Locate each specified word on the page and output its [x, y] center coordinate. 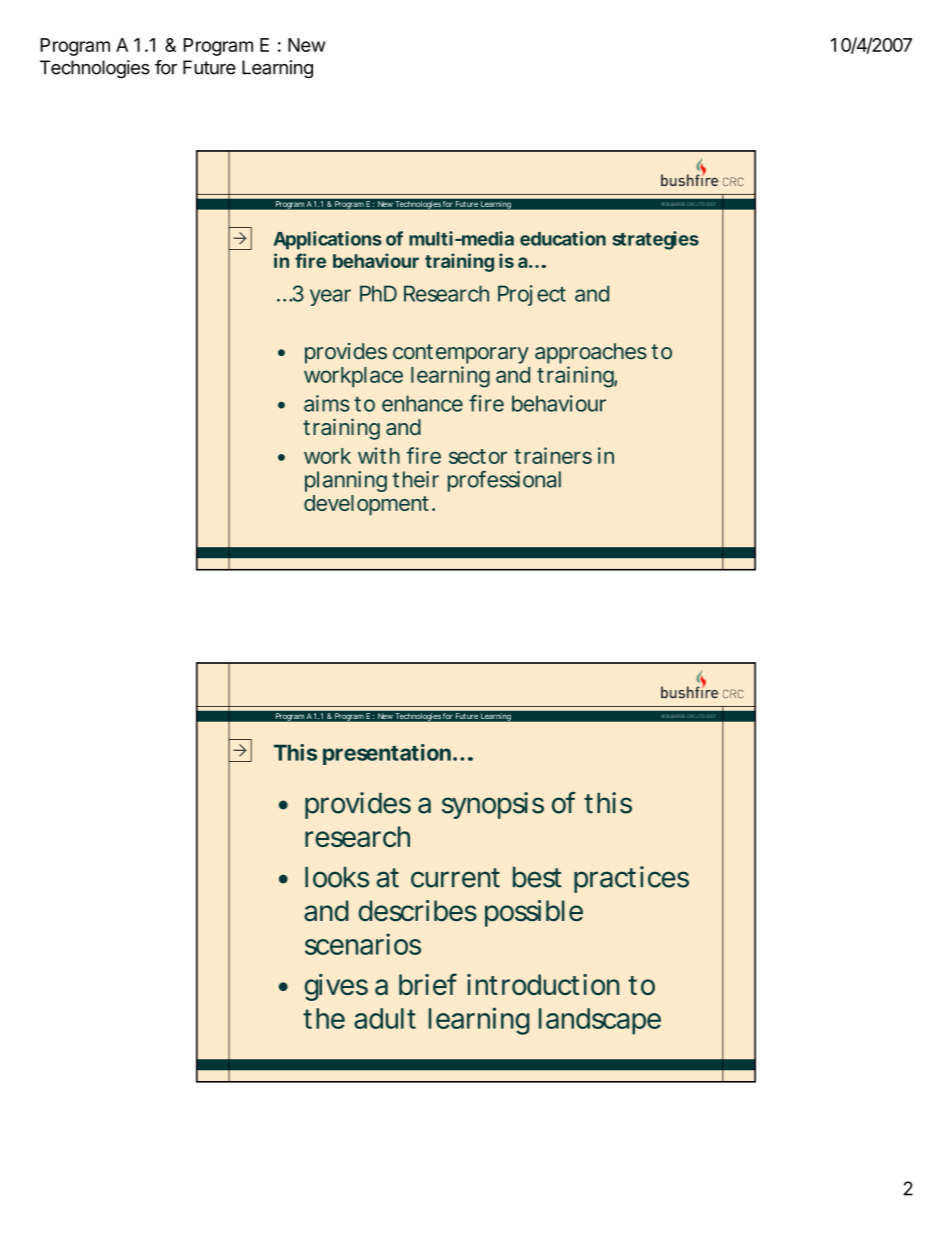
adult [385, 1018]
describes [418, 911]
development [366, 505]
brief [428, 984]
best [537, 877]
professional [504, 481]
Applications [328, 240]
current [455, 878]
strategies [655, 240]
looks [337, 877]
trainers [553, 455]
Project [532, 295]
